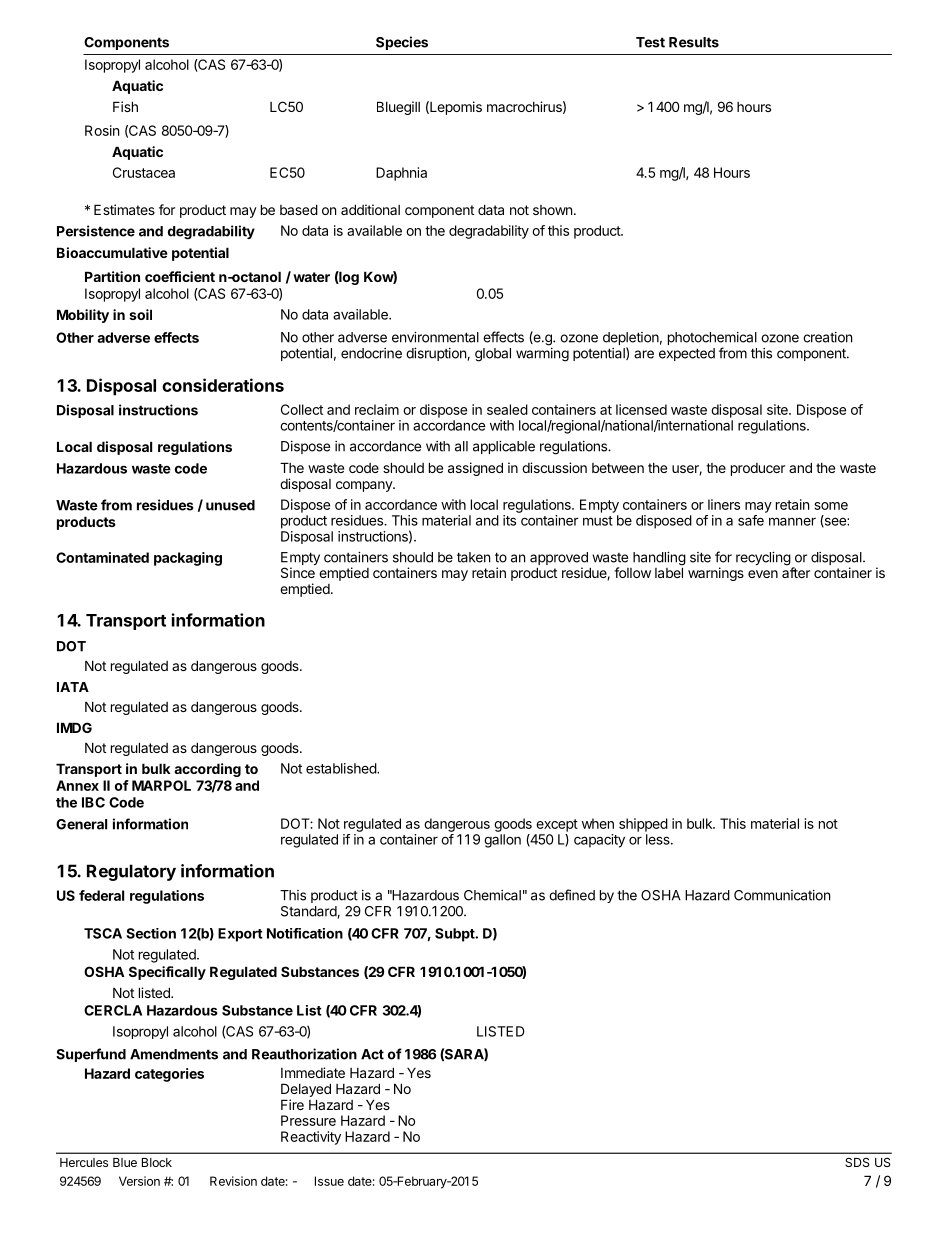 Image resolution: width=952 pixels, height=1233 pixels. I want to click on Species, so click(402, 43).
